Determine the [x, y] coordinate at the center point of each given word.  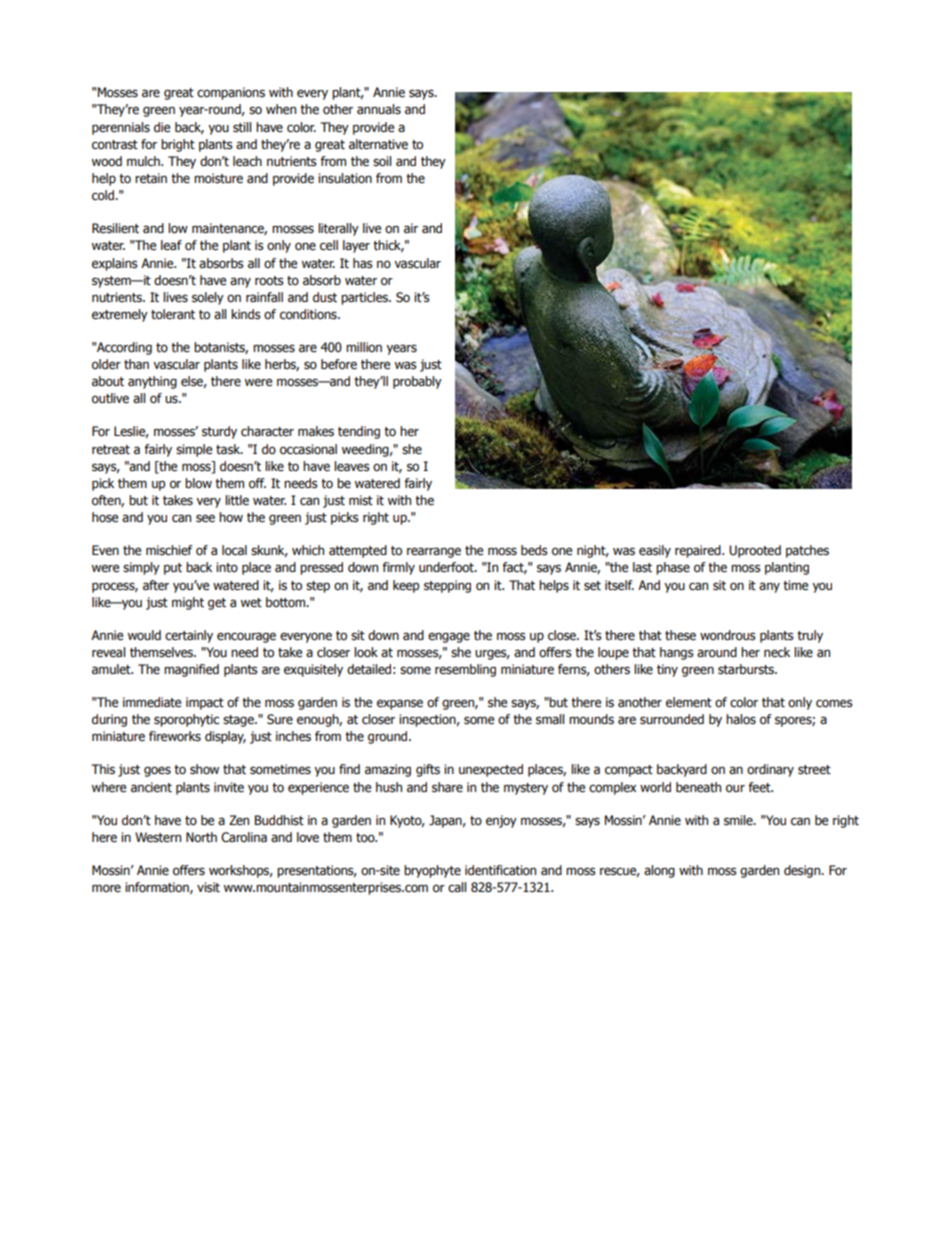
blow [198, 483]
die [162, 127]
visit [208, 887]
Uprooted [755, 551]
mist [361, 500]
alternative [378, 144]
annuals [379, 109]
